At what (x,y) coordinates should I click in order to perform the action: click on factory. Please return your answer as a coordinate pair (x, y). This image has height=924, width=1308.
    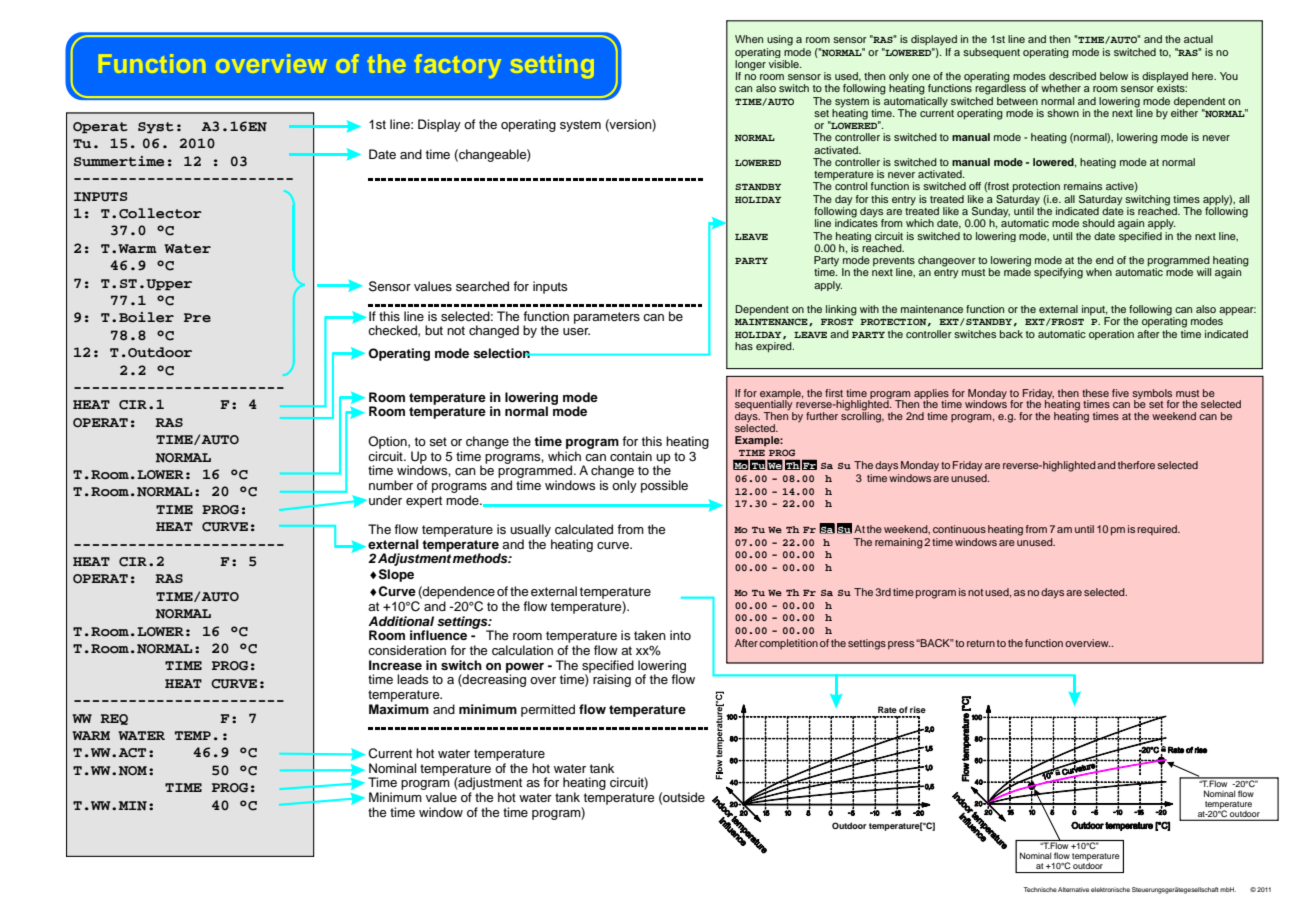
    Looking at the image, I should click on (458, 66).
